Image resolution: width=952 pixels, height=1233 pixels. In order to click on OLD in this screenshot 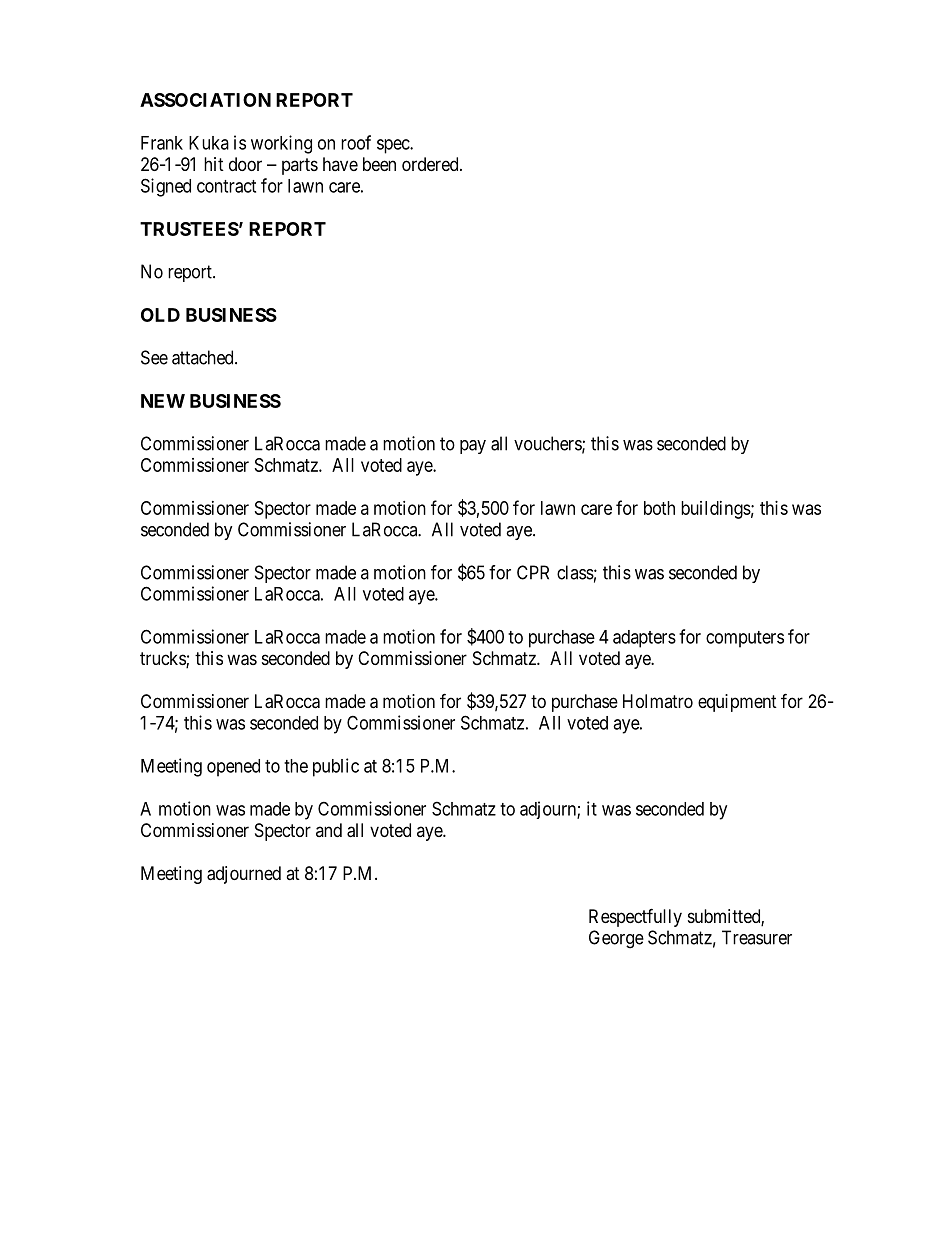, I will do `click(160, 315)`.
